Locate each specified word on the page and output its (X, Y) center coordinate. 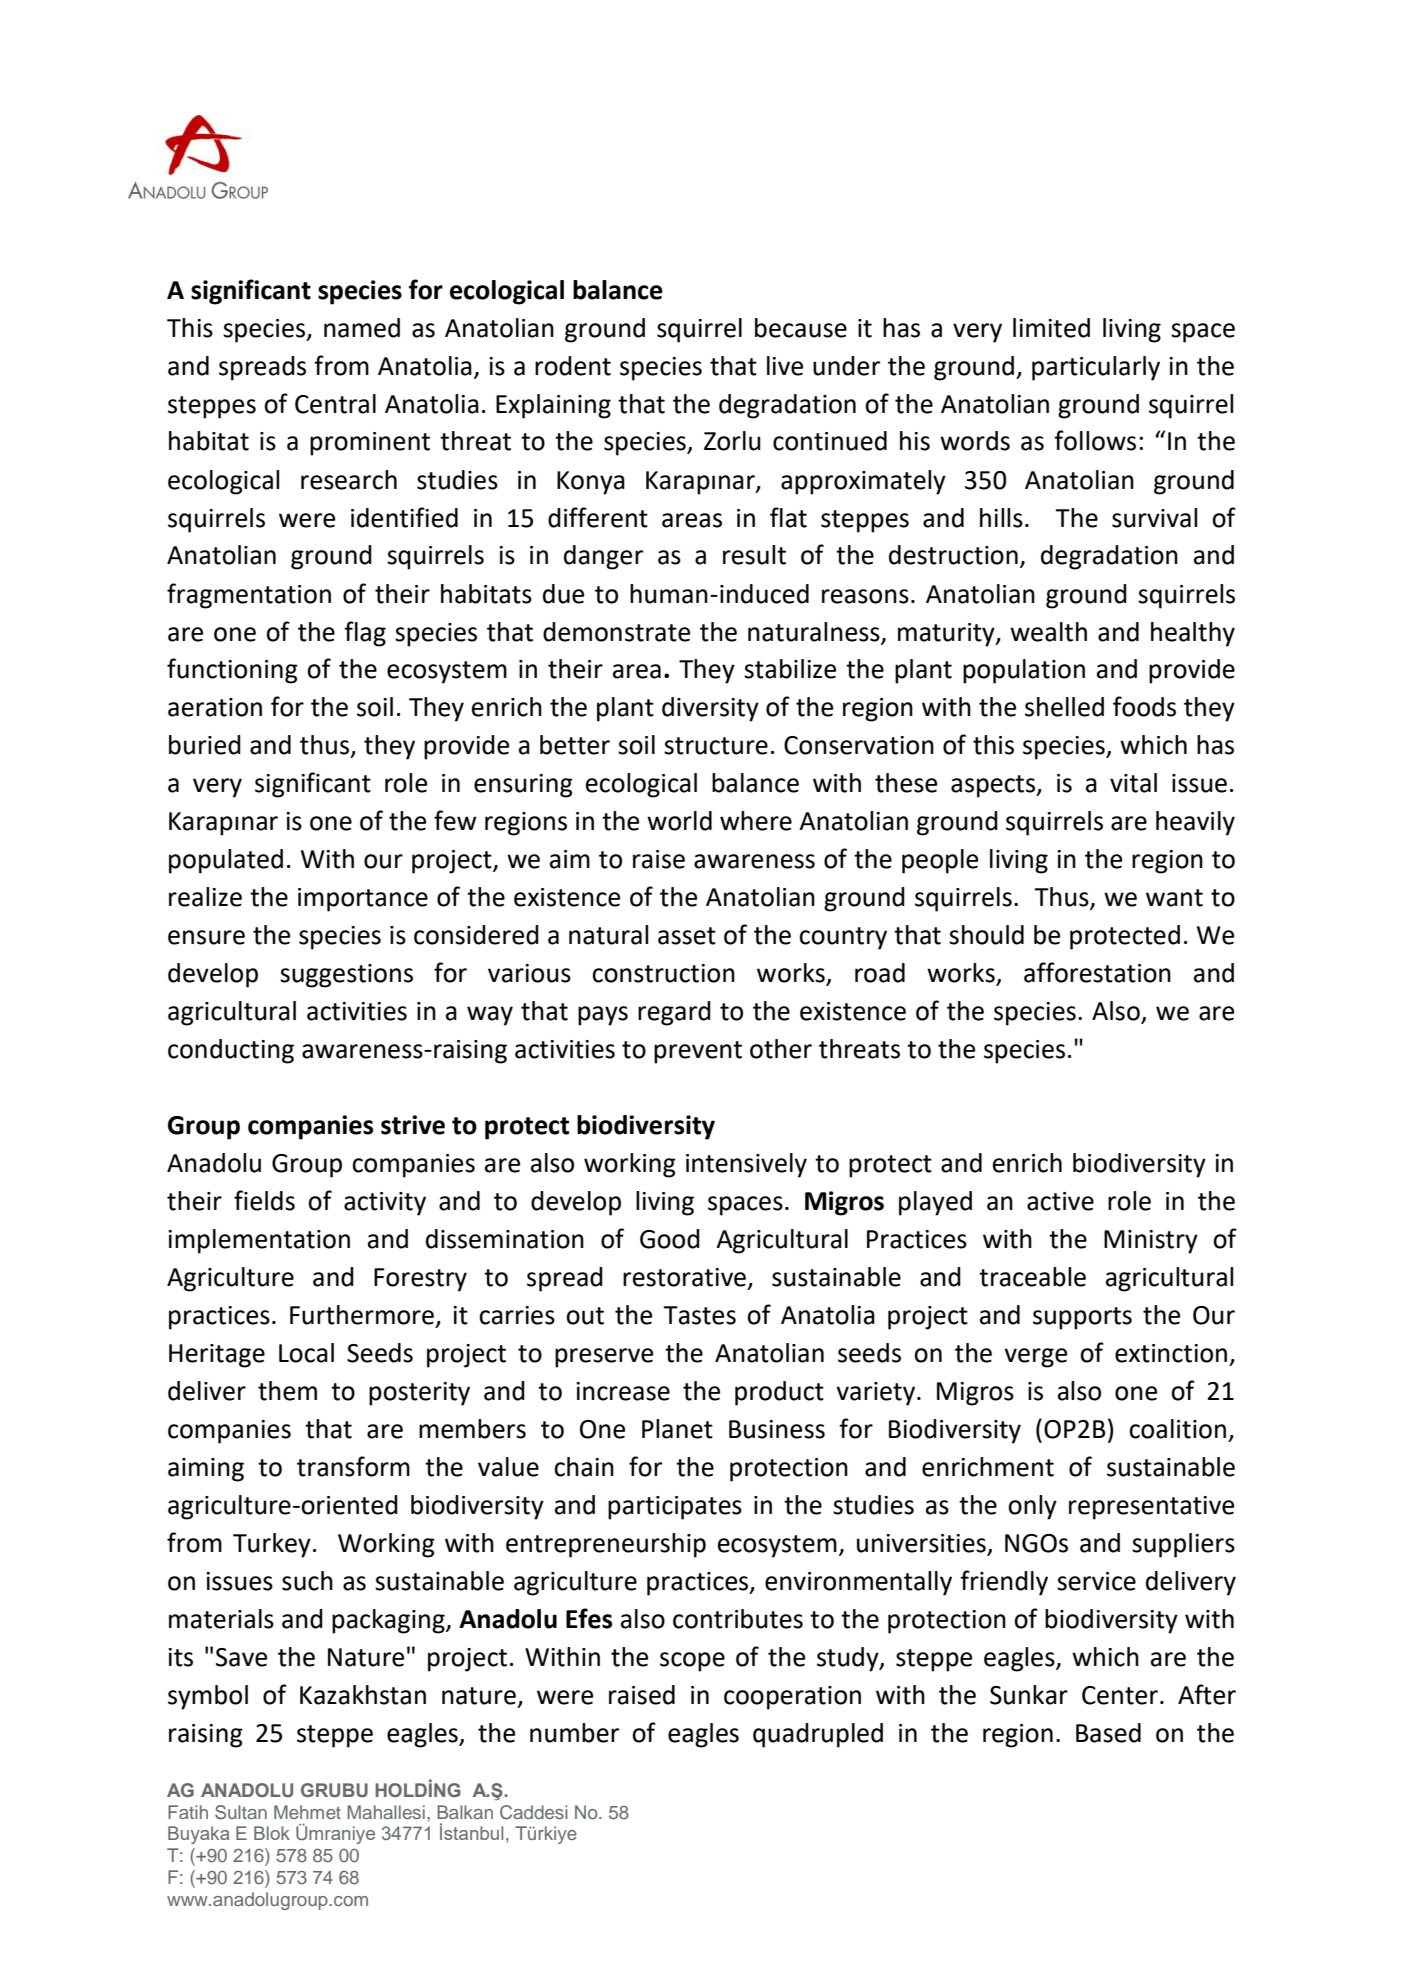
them (287, 1391)
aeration (215, 707)
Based (1108, 1733)
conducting (231, 1051)
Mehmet (307, 1812)
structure (716, 746)
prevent (698, 1052)
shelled (1064, 707)
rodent (573, 366)
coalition (1177, 1429)
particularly (1096, 368)
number (574, 1733)
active (1060, 1201)
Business (777, 1429)
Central (335, 404)
